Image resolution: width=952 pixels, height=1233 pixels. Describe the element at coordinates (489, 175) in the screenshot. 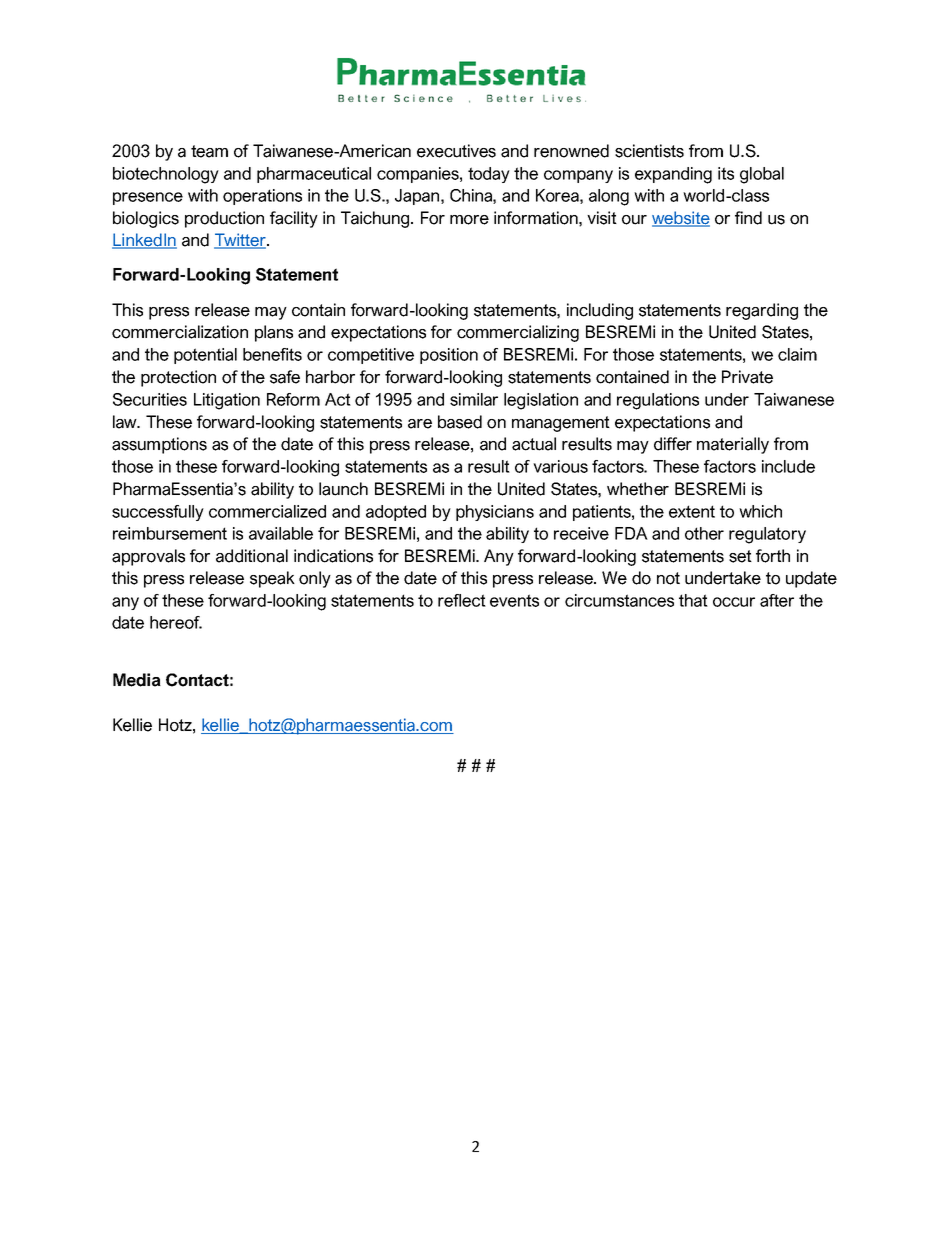

I see `today` at that location.
